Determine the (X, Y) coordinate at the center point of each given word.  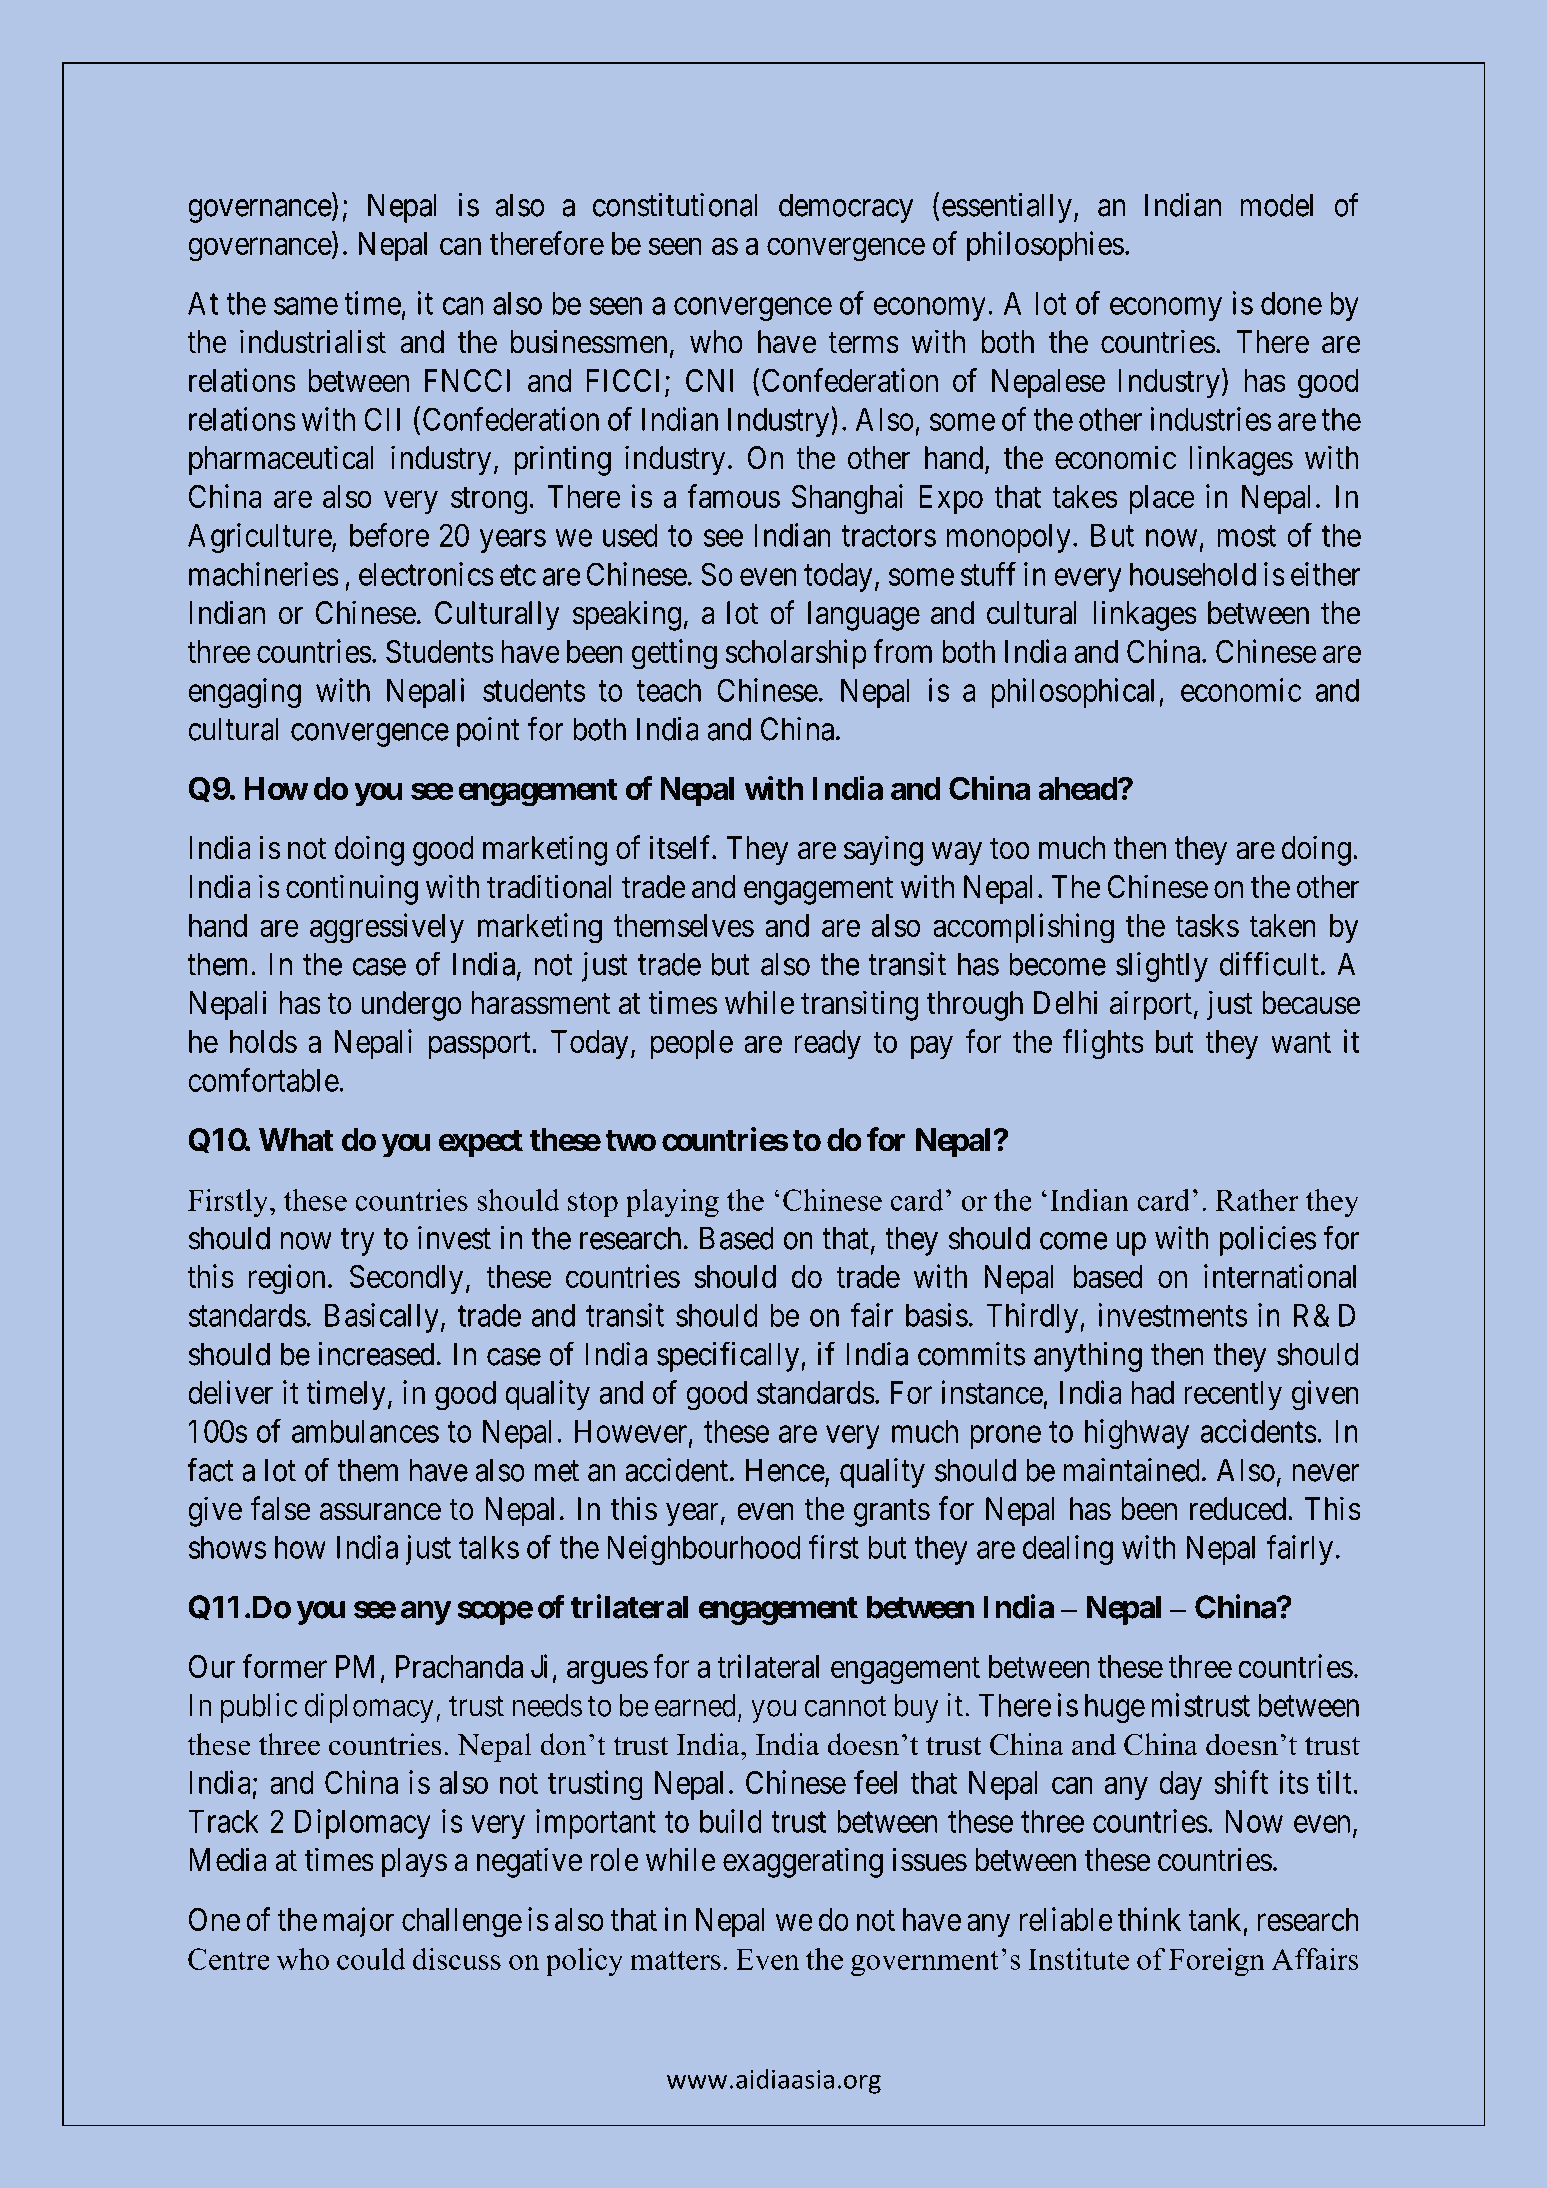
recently (1233, 1395)
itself (681, 847)
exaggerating (803, 1862)
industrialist (313, 341)
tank (1214, 1919)
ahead (1078, 788)
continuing (352, 889)
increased (376, 1354)
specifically (729, 1356)
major (359, 1922)
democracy (846, 208)
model (1277, 205)
